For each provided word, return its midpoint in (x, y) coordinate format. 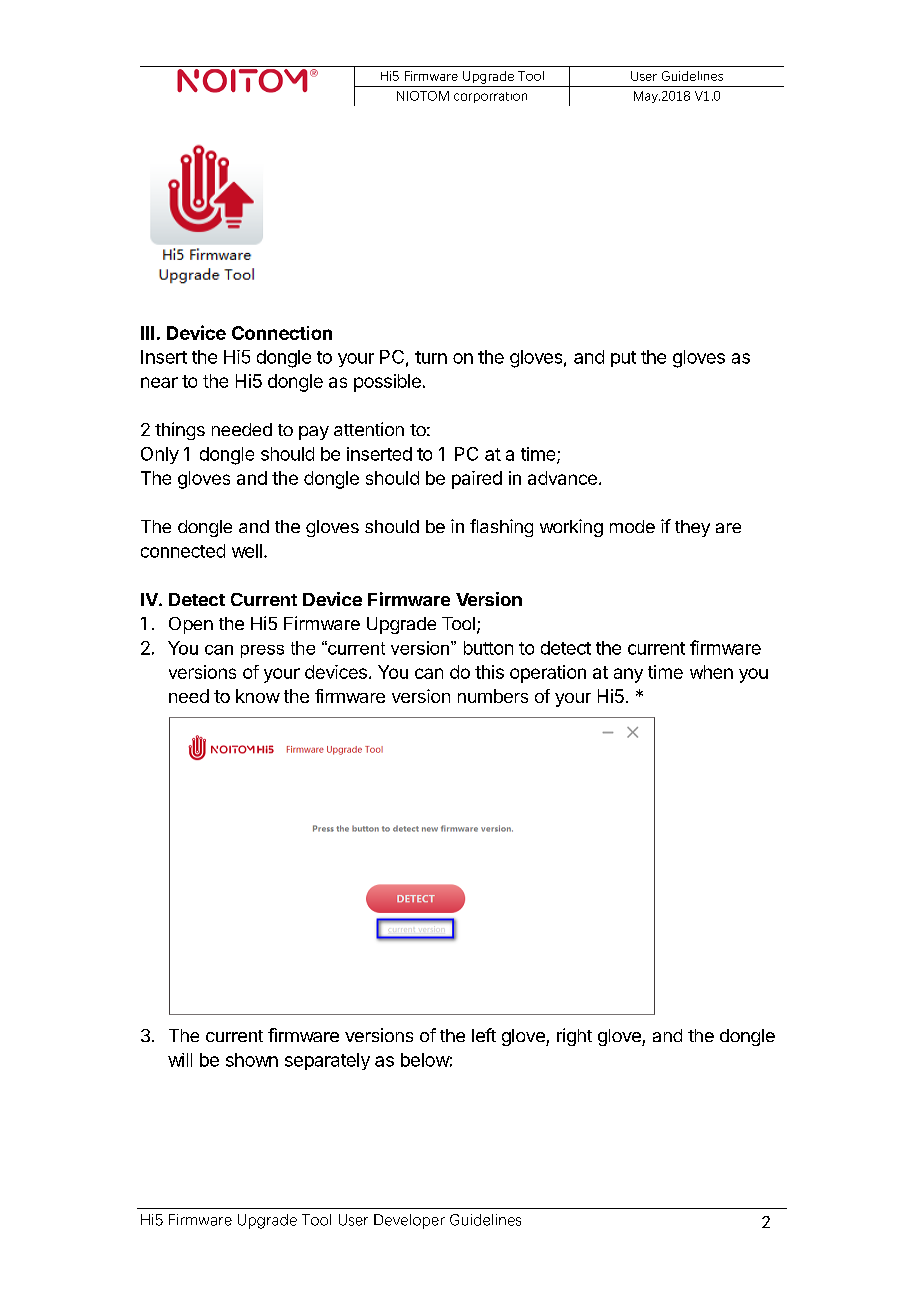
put (623, 359)
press (262, 651)
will (180, 1060)
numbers (493, 696)
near (159, 382)
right (574, 1037)
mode (632, 526)
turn (431, 357)
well (247, 551)
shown (252, 1060)
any (628, 675)
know (258, 696)
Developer (409, 1221)
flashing (501, 528)
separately (327, 1061)
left (484, 1035)
